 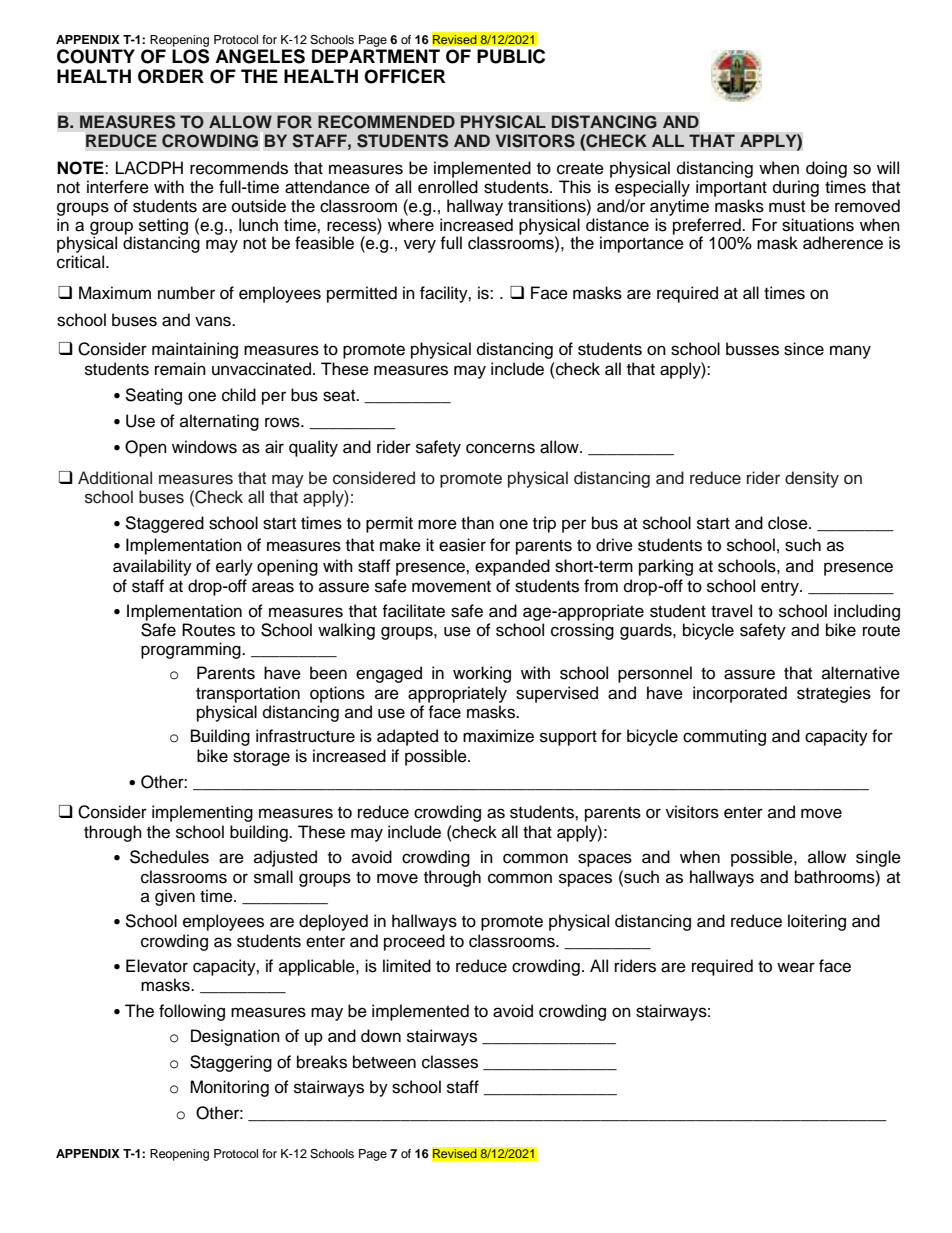 I want to click on expanded, so click(x=512, y=567).
